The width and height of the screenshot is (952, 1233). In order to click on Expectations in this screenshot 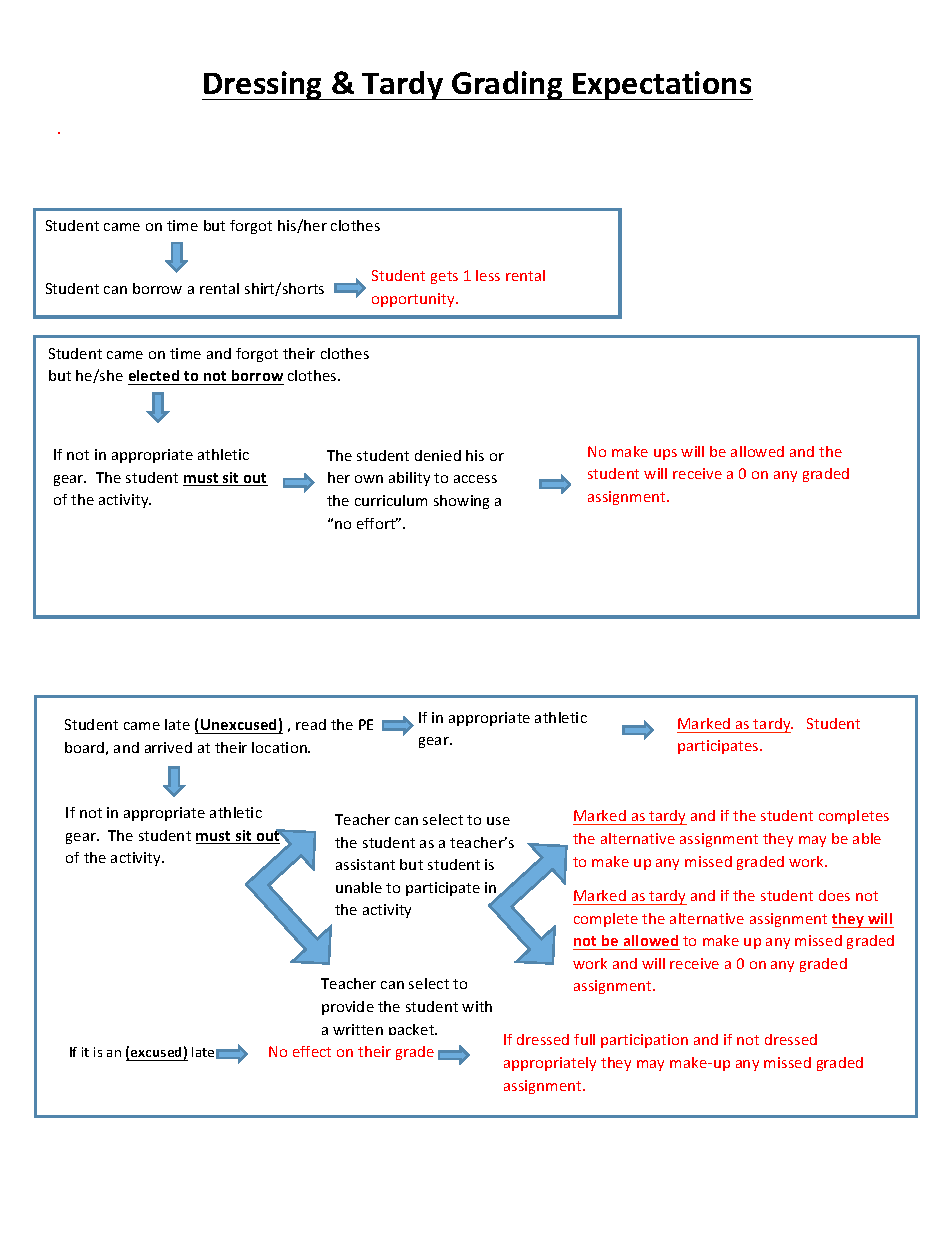, I will do `click(662, 85)`.
